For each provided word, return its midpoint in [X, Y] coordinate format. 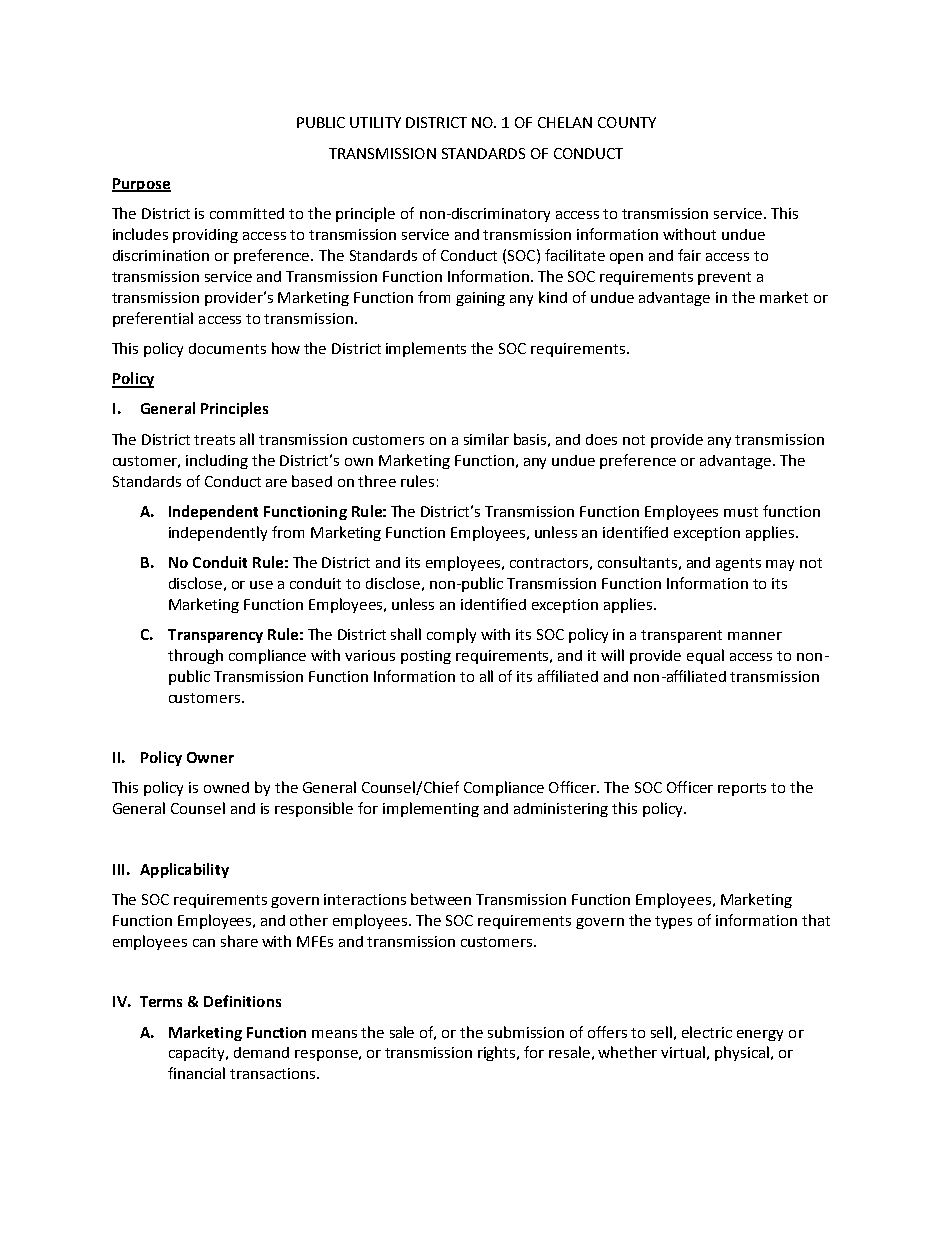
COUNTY [627, 122]
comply [451, 635]
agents [738, 564]
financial [196, 1073]
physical [742, 1053]
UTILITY [375, 122]
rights [498, 1053]
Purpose [141, 185]
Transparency [215, 636]
